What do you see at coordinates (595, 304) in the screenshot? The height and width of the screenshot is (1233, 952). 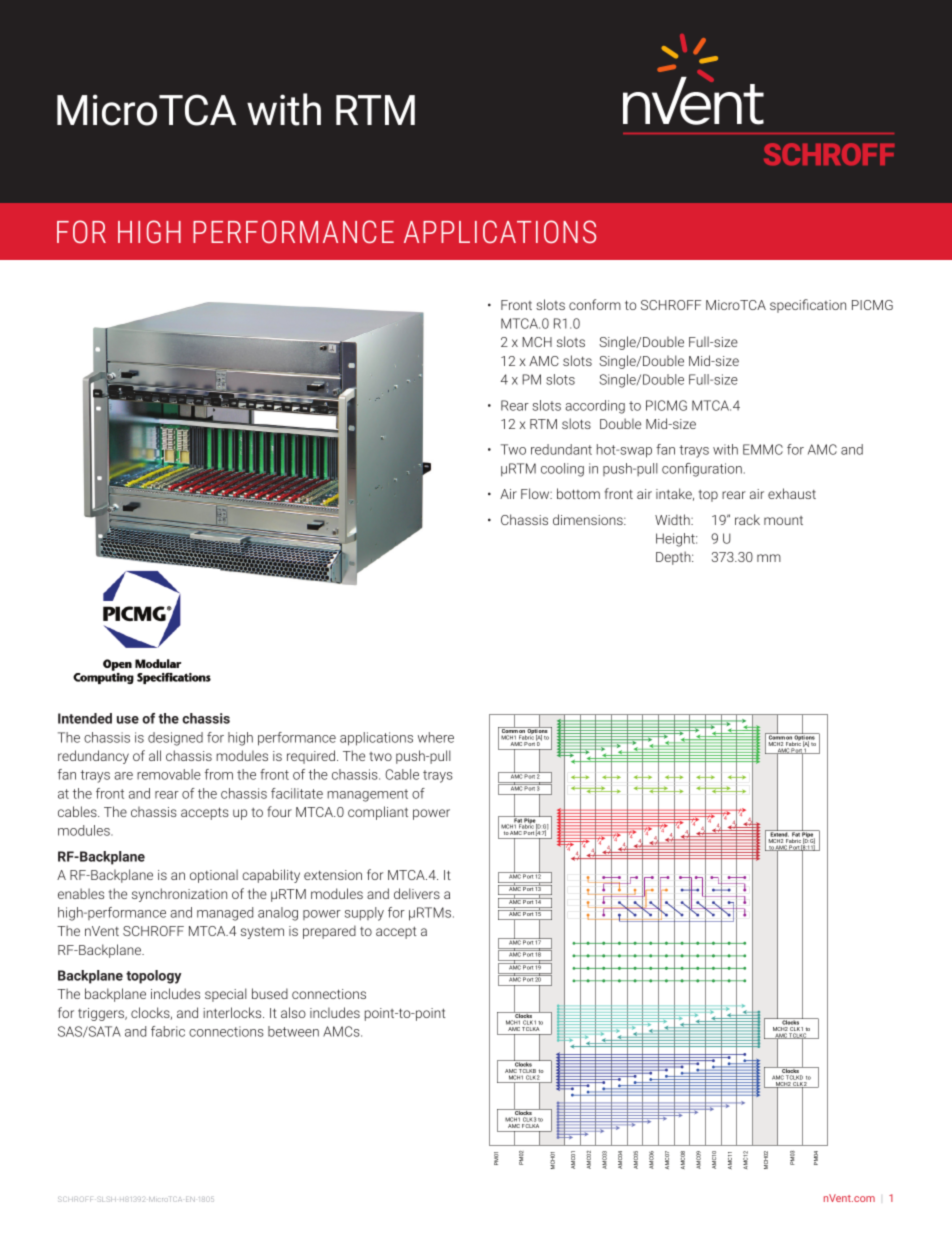 I see `conform` at bounding box center [595, 304].
